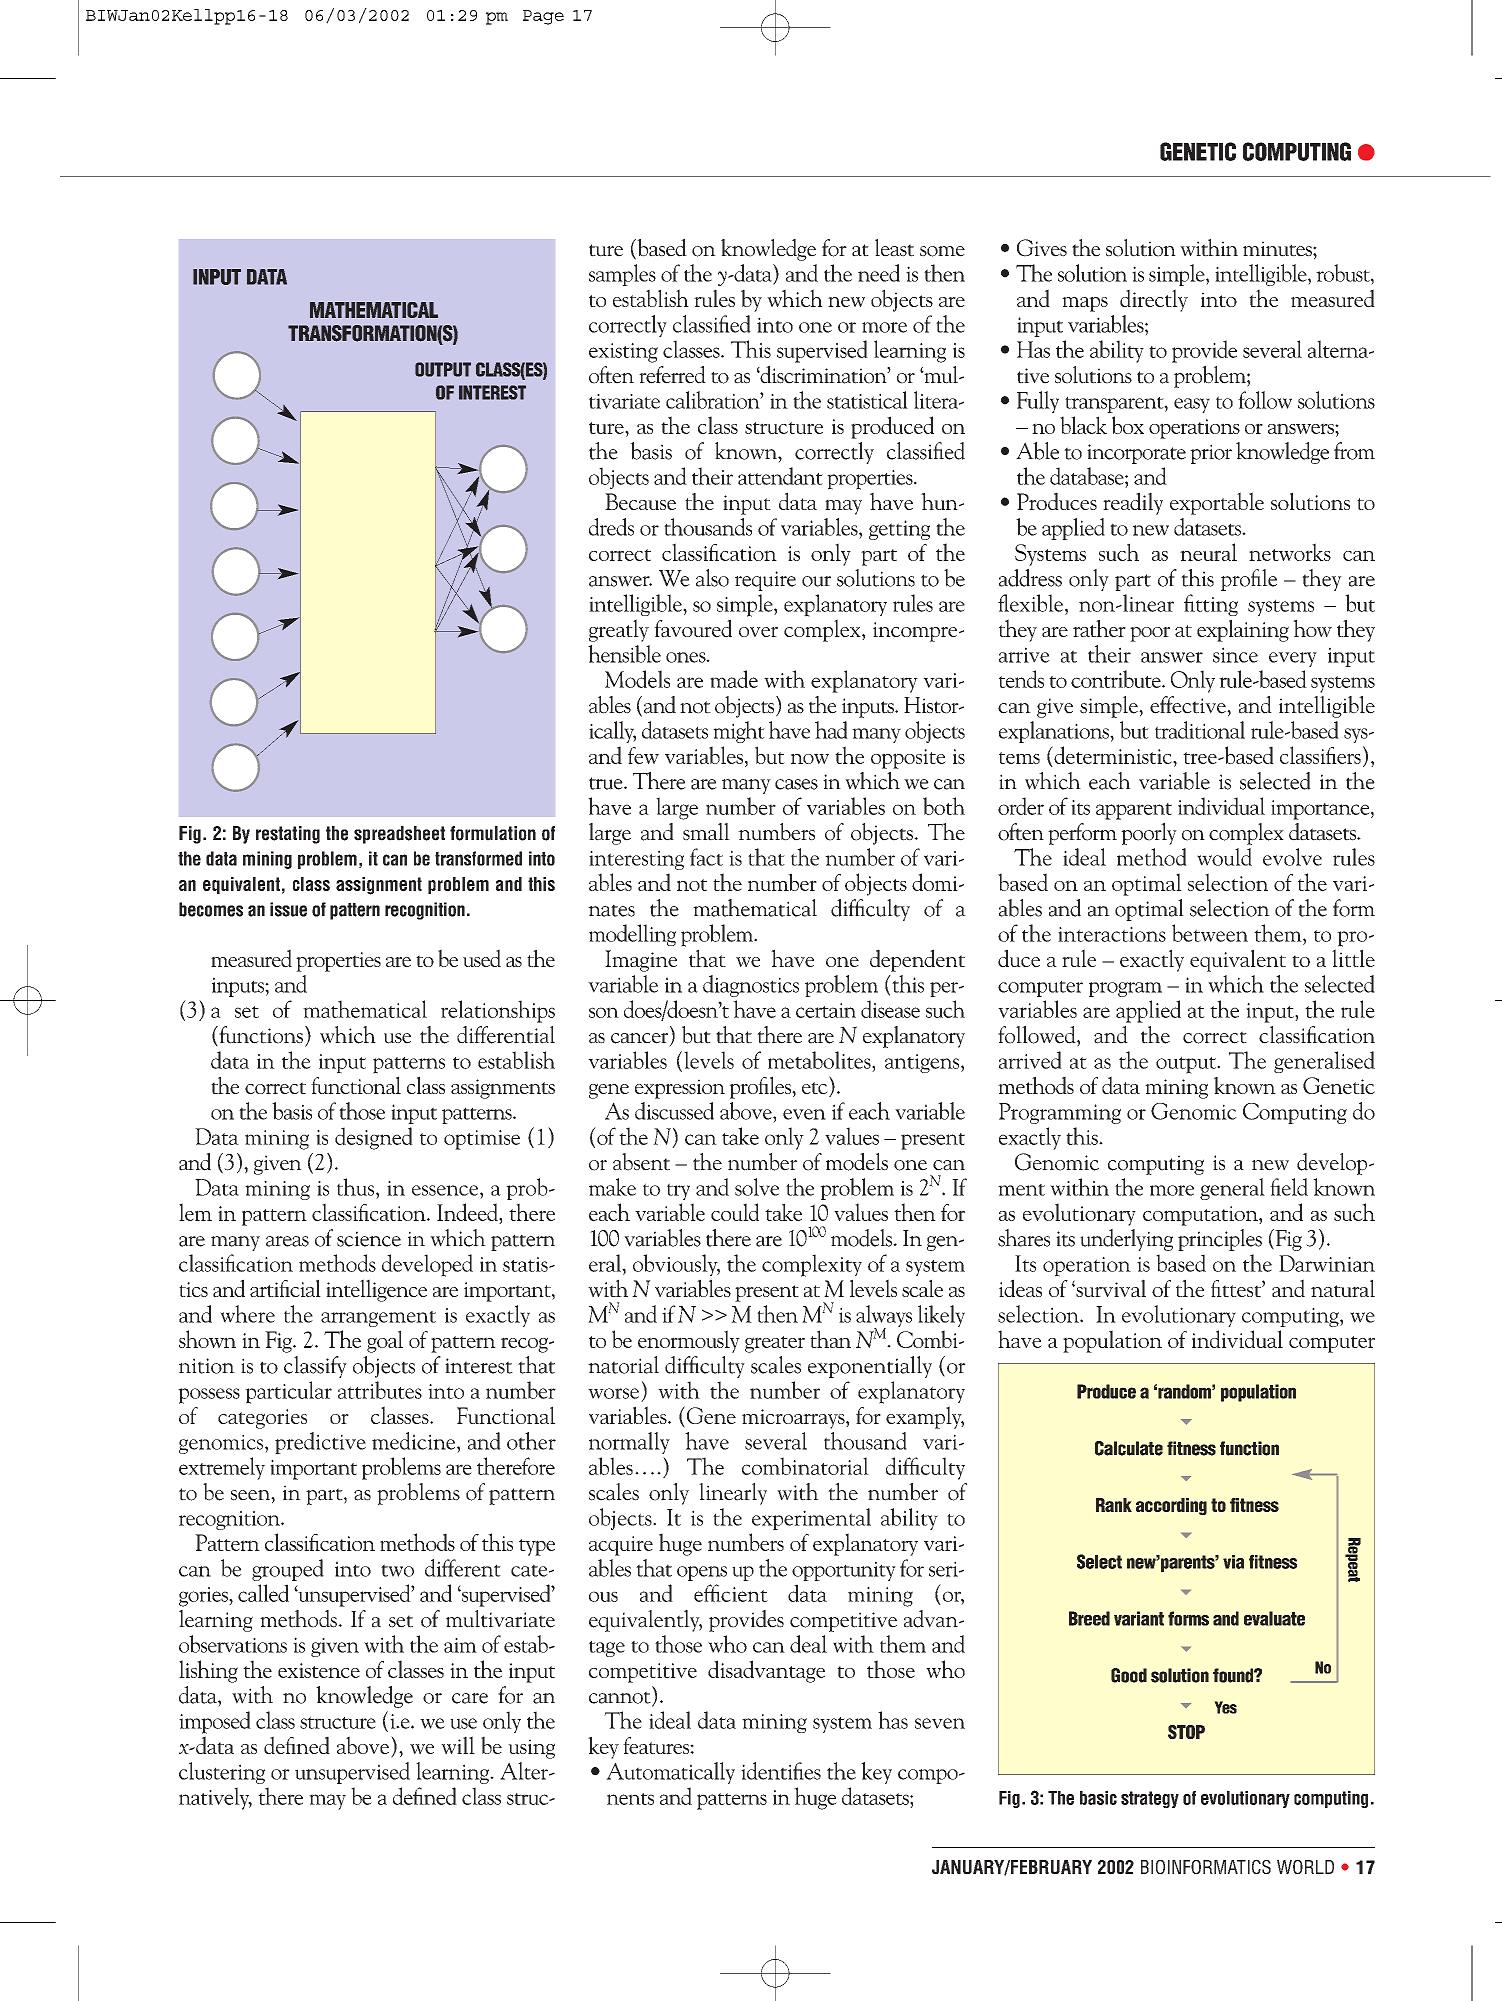  I want to click on strategy, so click(1150, 1799).
